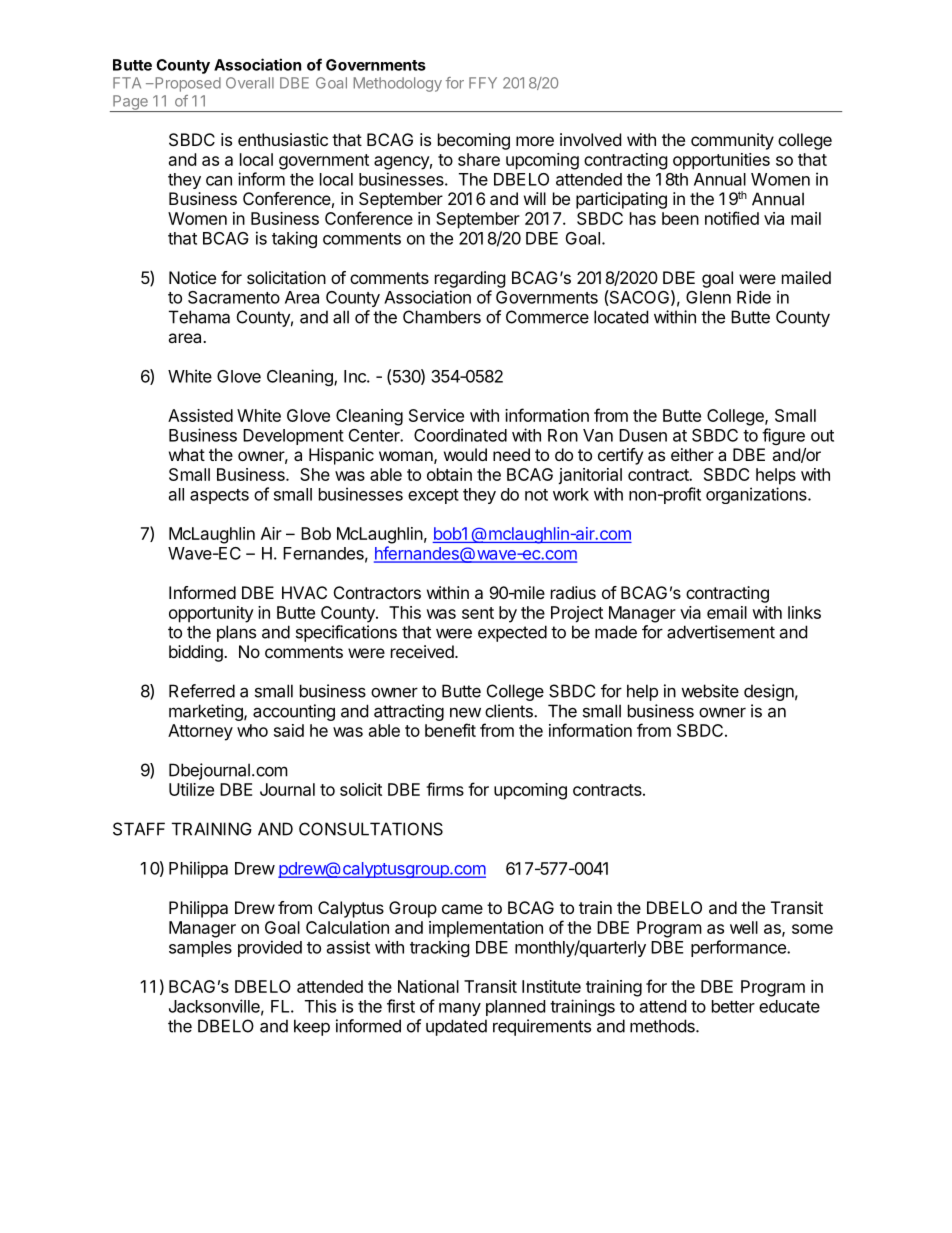  Describe the element at coordinates (465, 712) in the document. I see `new` at that location.
